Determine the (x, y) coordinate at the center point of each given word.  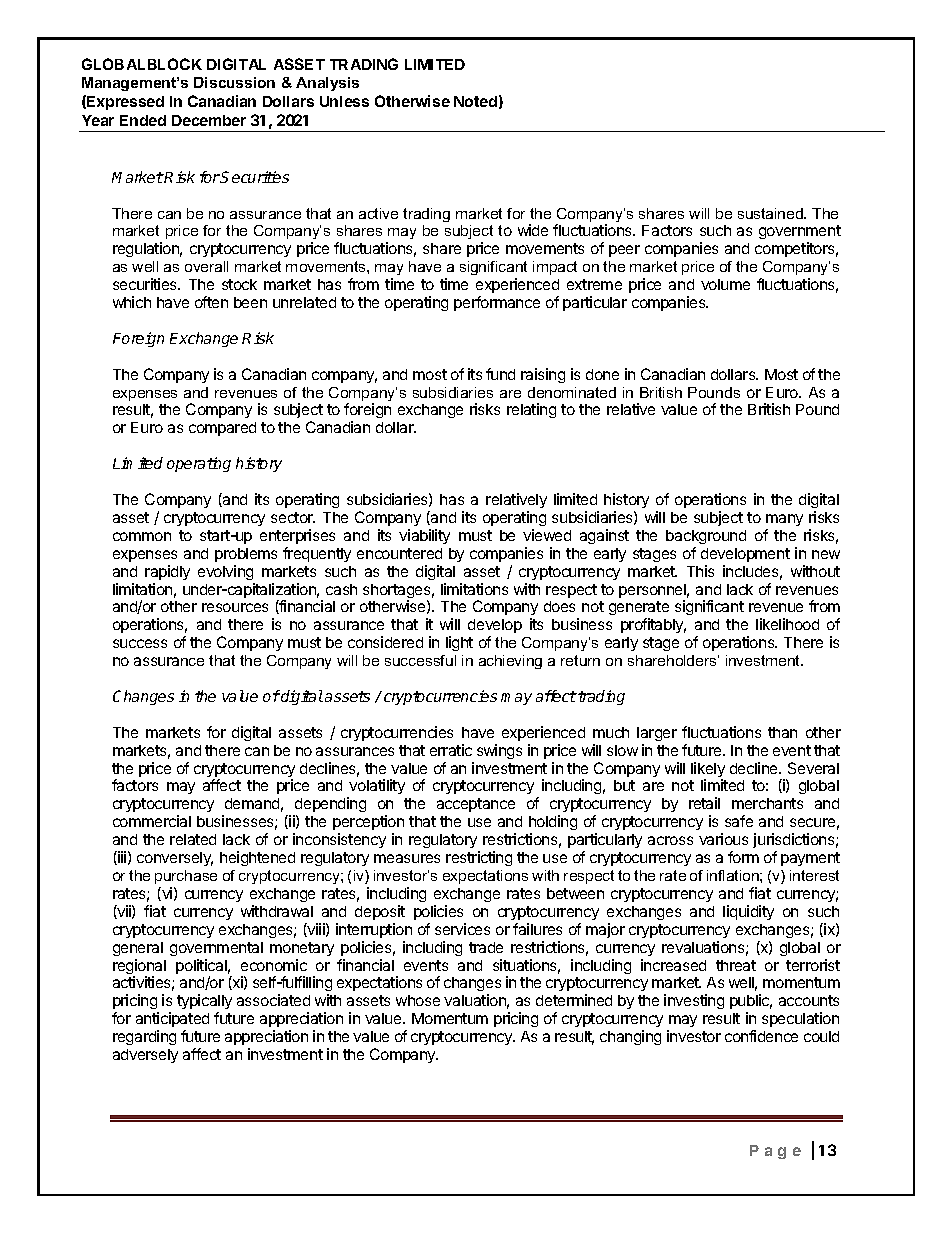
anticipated (172, 1021)
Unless (344, 101)
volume (725, 284)
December (209, 120)
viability (424, 536)
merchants (767, 803)
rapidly (167, 572)
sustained (771, 213)
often (211, 302)
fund (500, 374)
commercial (152, 821)
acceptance (476, 805)
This (700, 571)
